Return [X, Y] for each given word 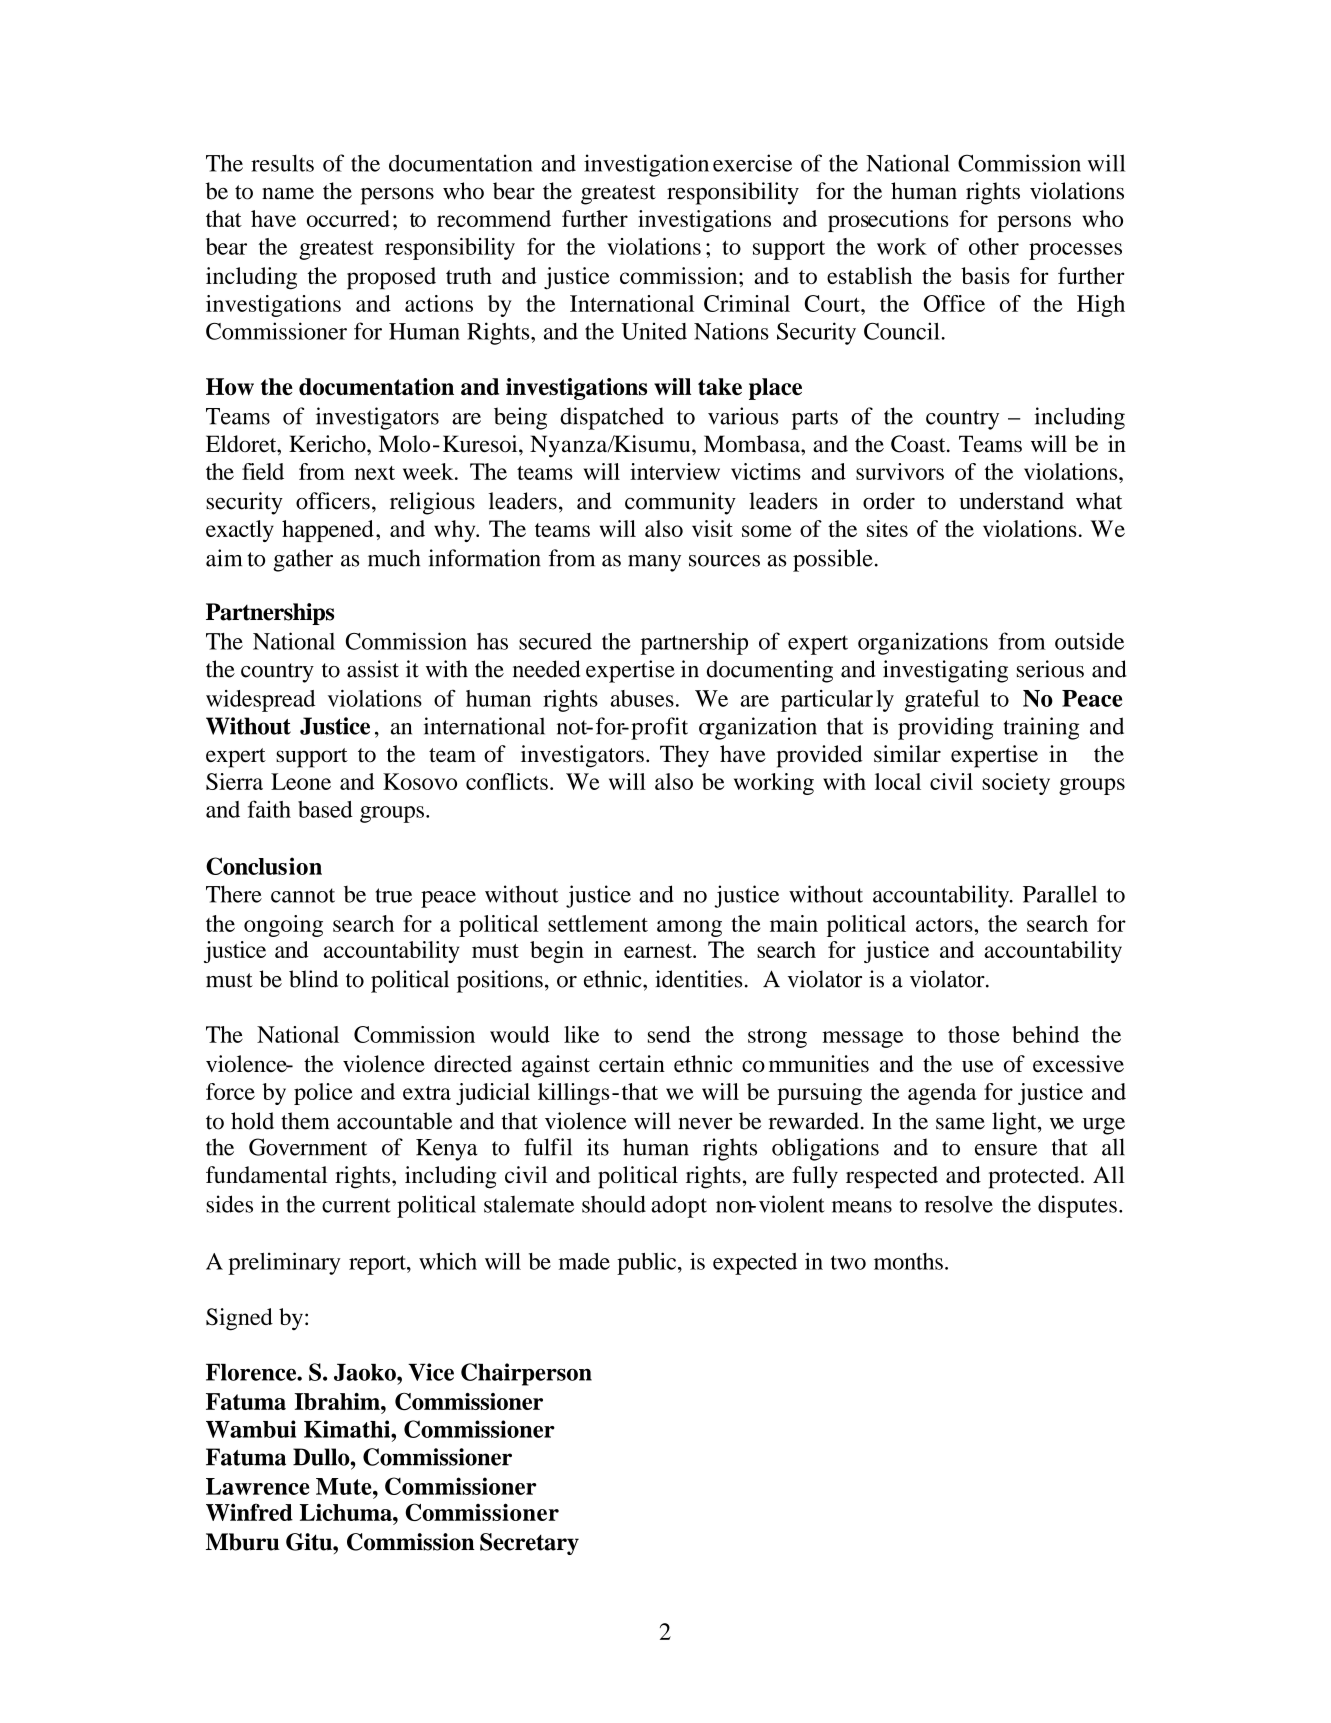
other [994, 246]
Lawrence [257, 1486]
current [356, 1205]
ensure [1006, 1150]
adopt [679, 1207]
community [680, 503]
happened [328, 531]
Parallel [1060, 894]
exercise [752, 163]
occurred [348, 218]
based [325, 809]
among [689, 928]
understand [1011, 501]
